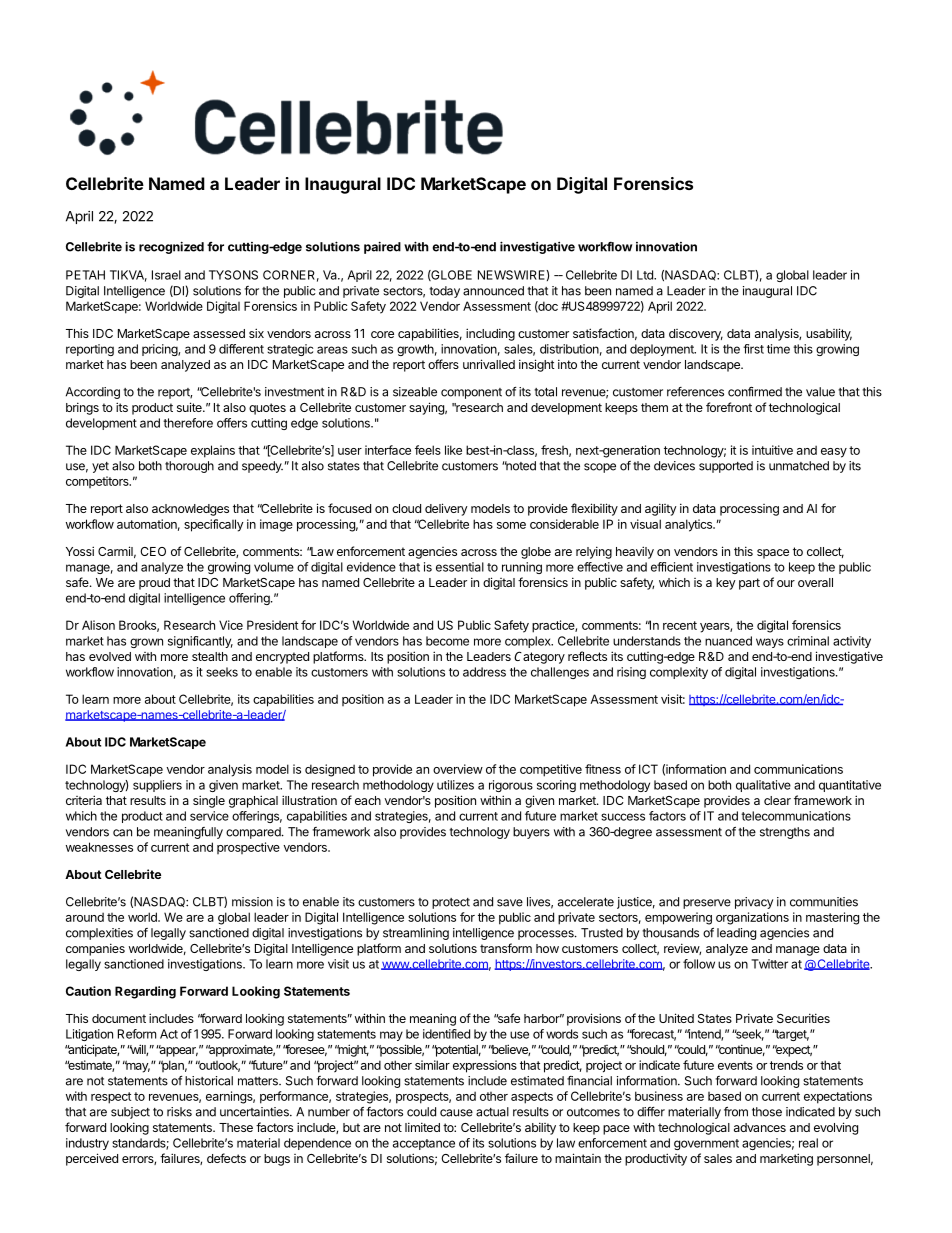  I want to click on address, so click(484, 672).
